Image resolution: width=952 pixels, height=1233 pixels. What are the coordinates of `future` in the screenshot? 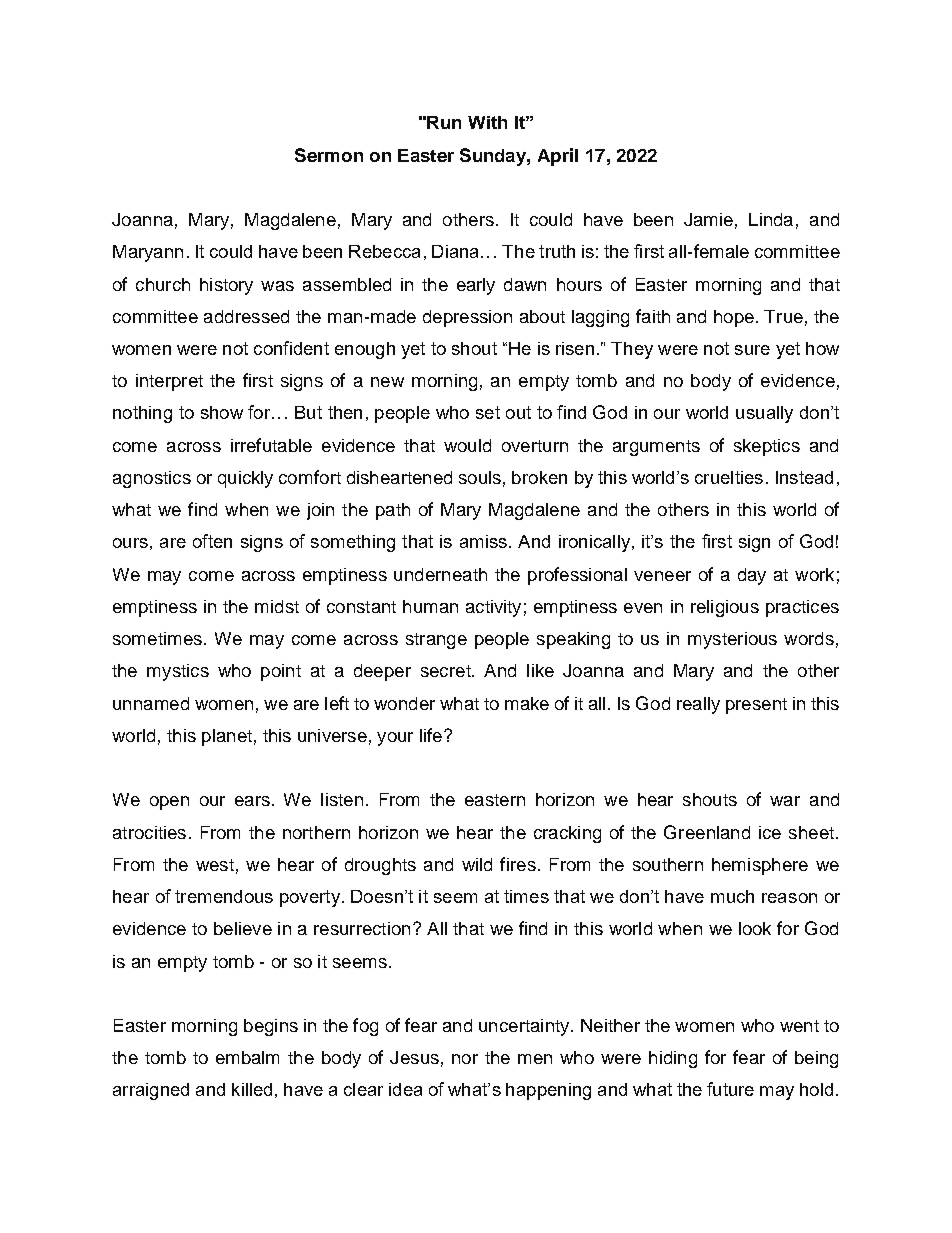 It's located at (730, 1089).
